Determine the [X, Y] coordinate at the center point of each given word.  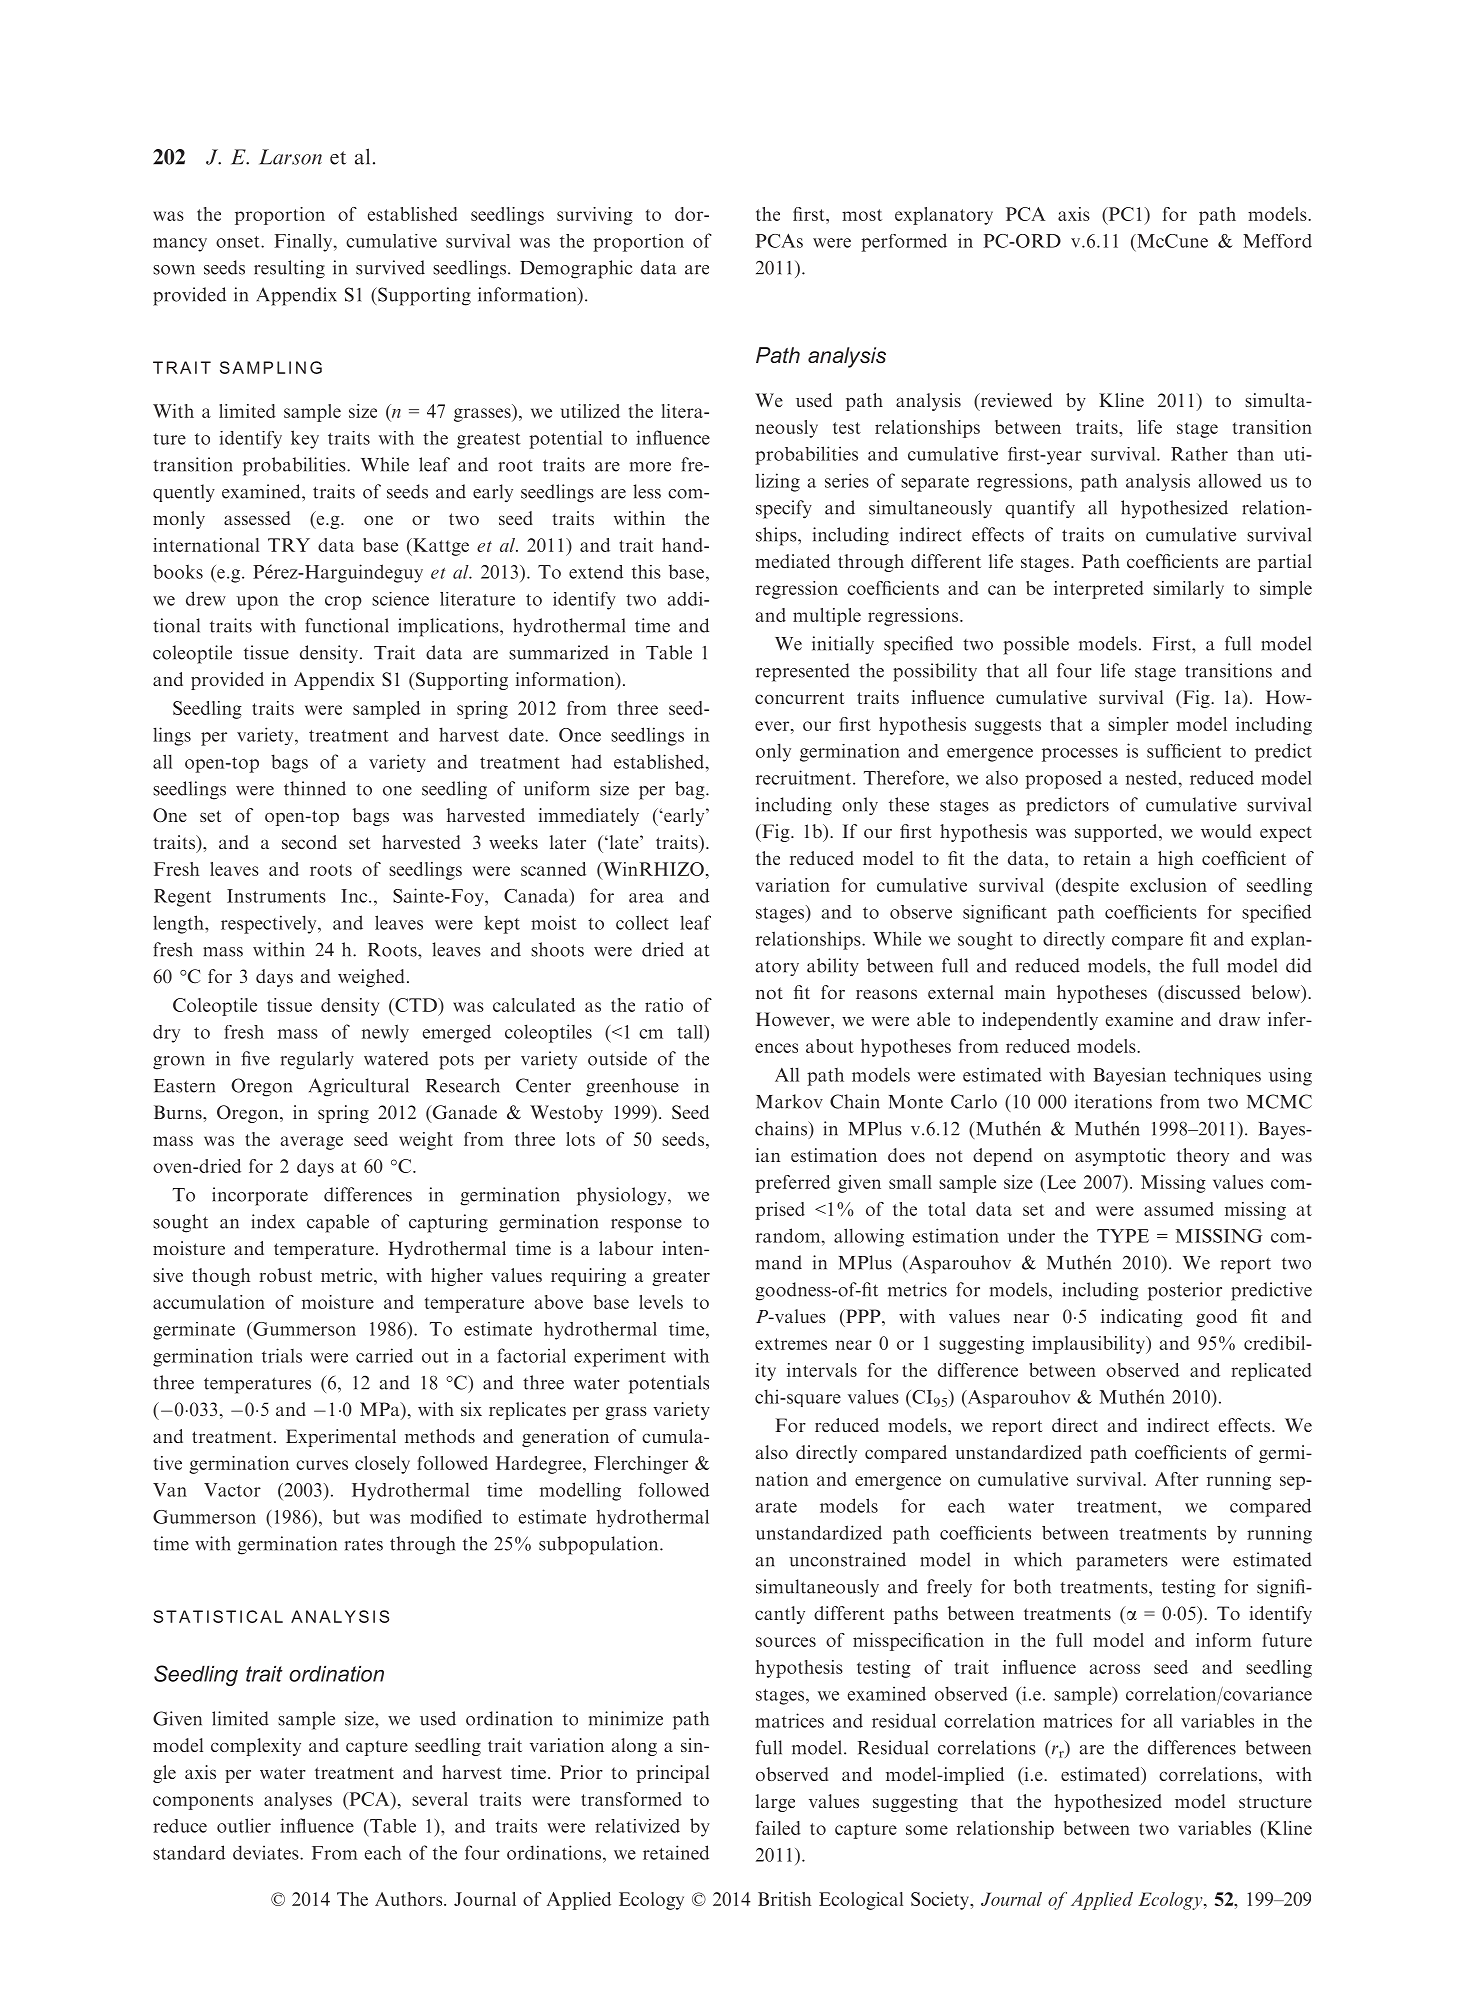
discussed [1201, 992]
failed [778, 1828]
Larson [290, 157]
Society [941, 1901]
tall [691, 1032]
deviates [267, 1852]
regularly [317, 1060]
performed [904, 242]
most [862, 215]
